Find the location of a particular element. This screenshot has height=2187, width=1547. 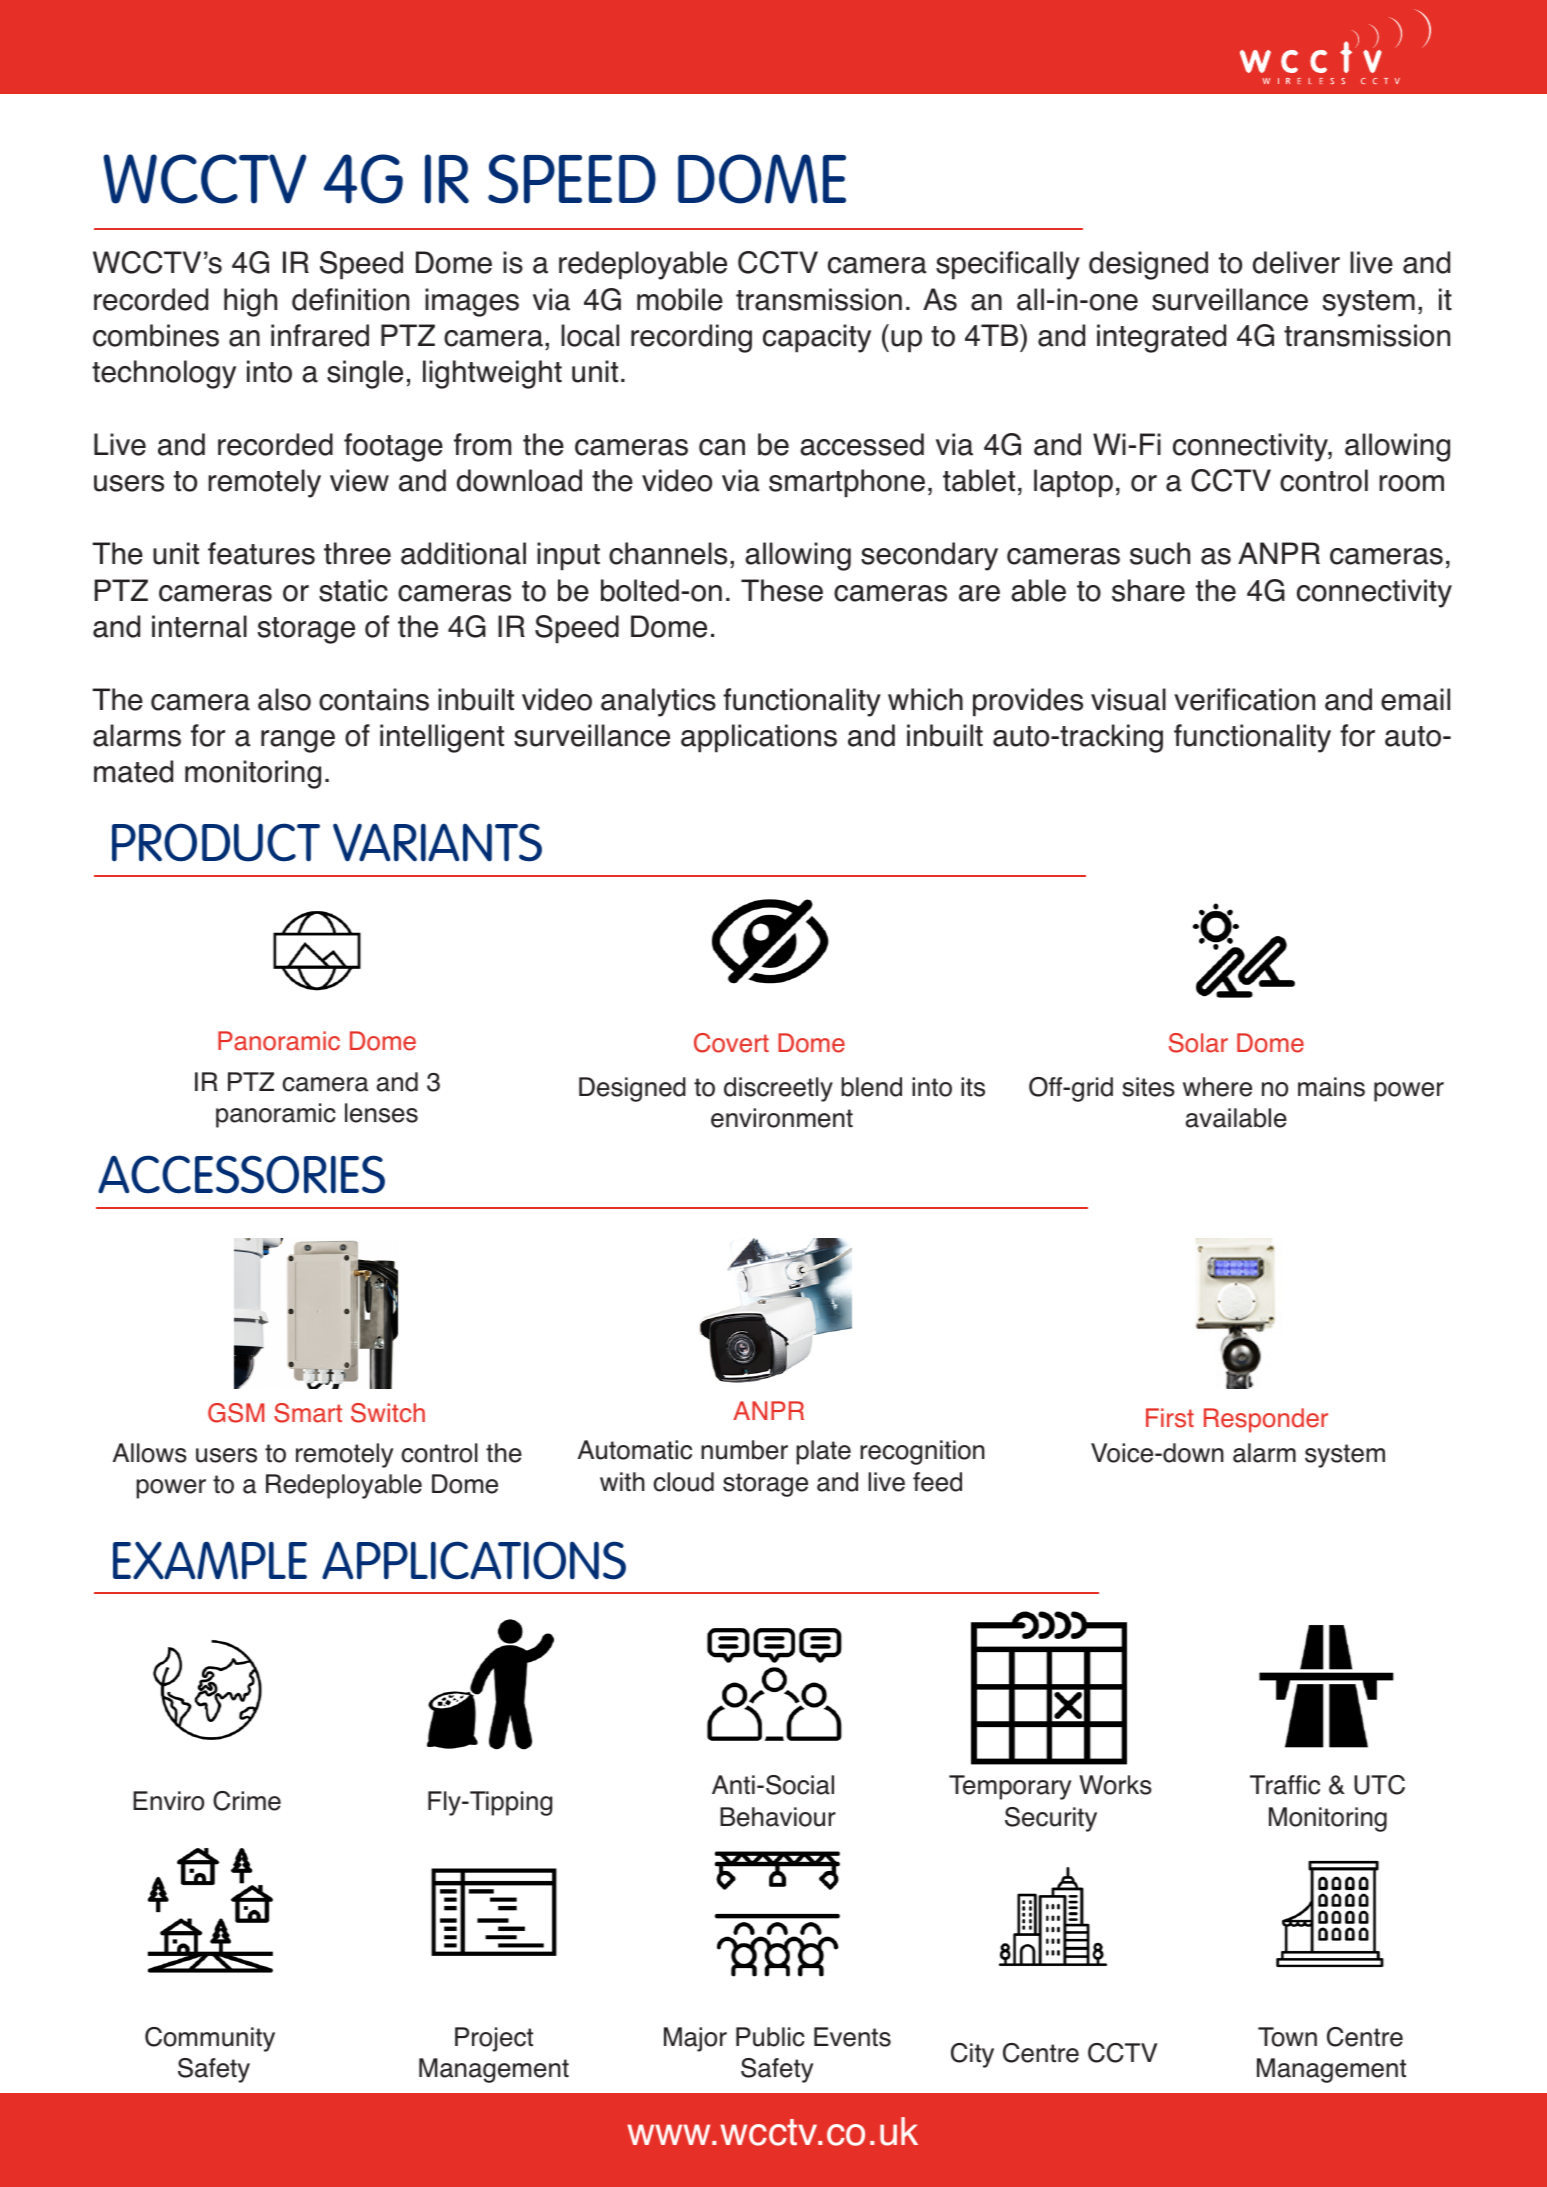

analytics is located at coordinates (658, 702).
